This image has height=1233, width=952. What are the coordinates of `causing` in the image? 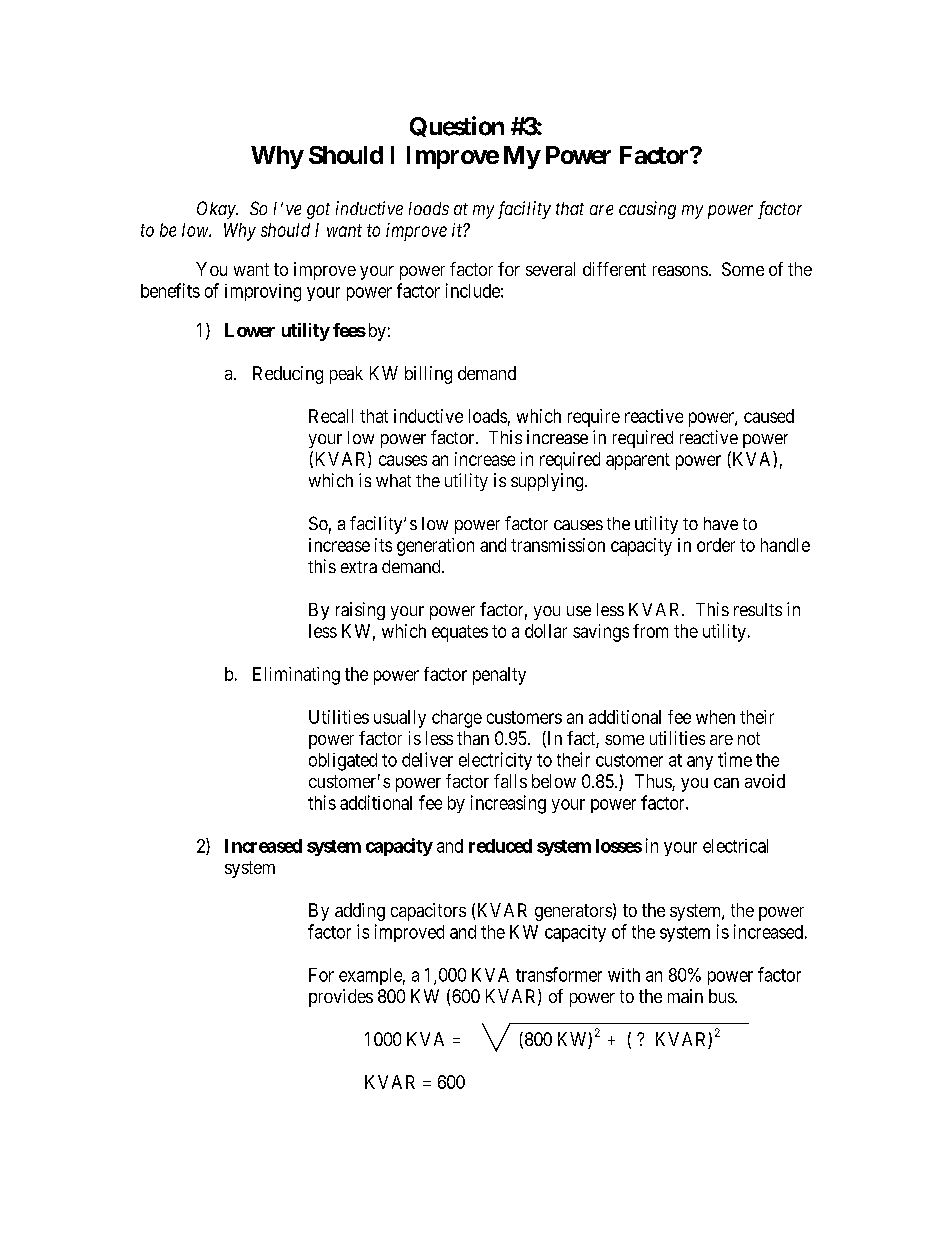 It's located at (647, 210).
